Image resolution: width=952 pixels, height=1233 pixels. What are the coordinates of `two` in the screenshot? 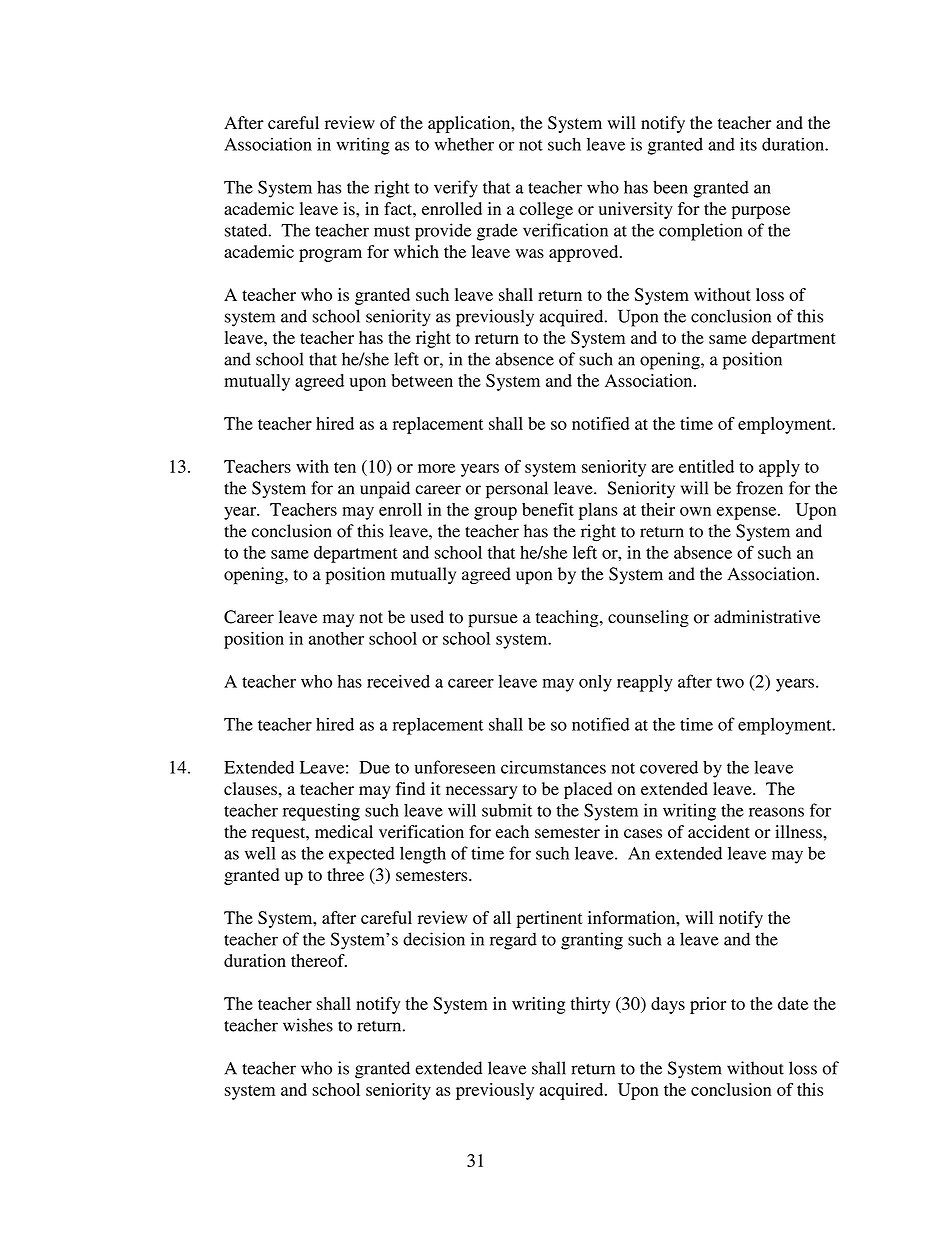 It's located at (730, 682).
